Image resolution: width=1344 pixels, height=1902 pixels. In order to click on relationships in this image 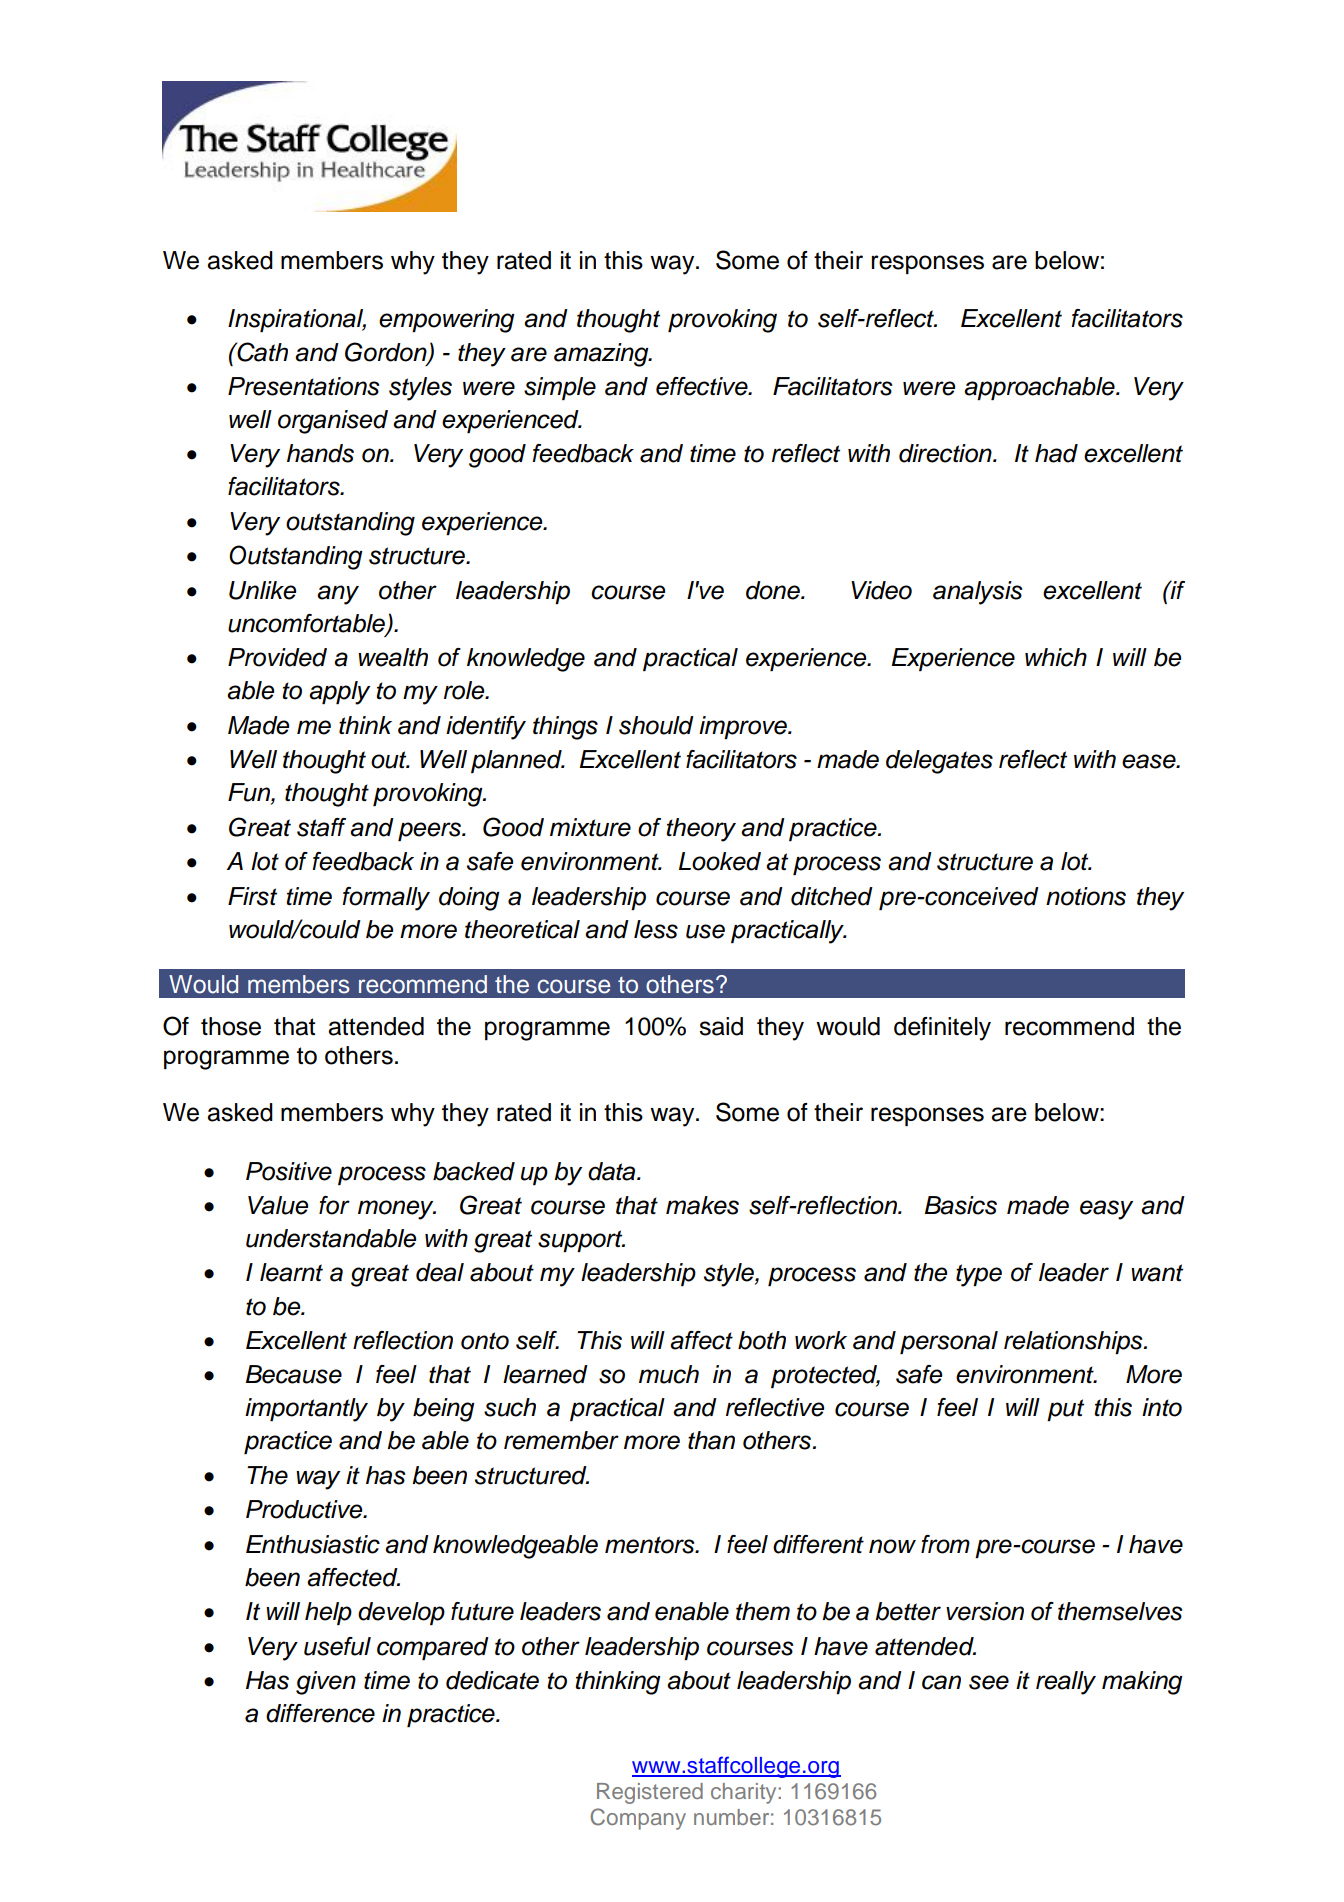, I will do `click(1074, 1342)`.
